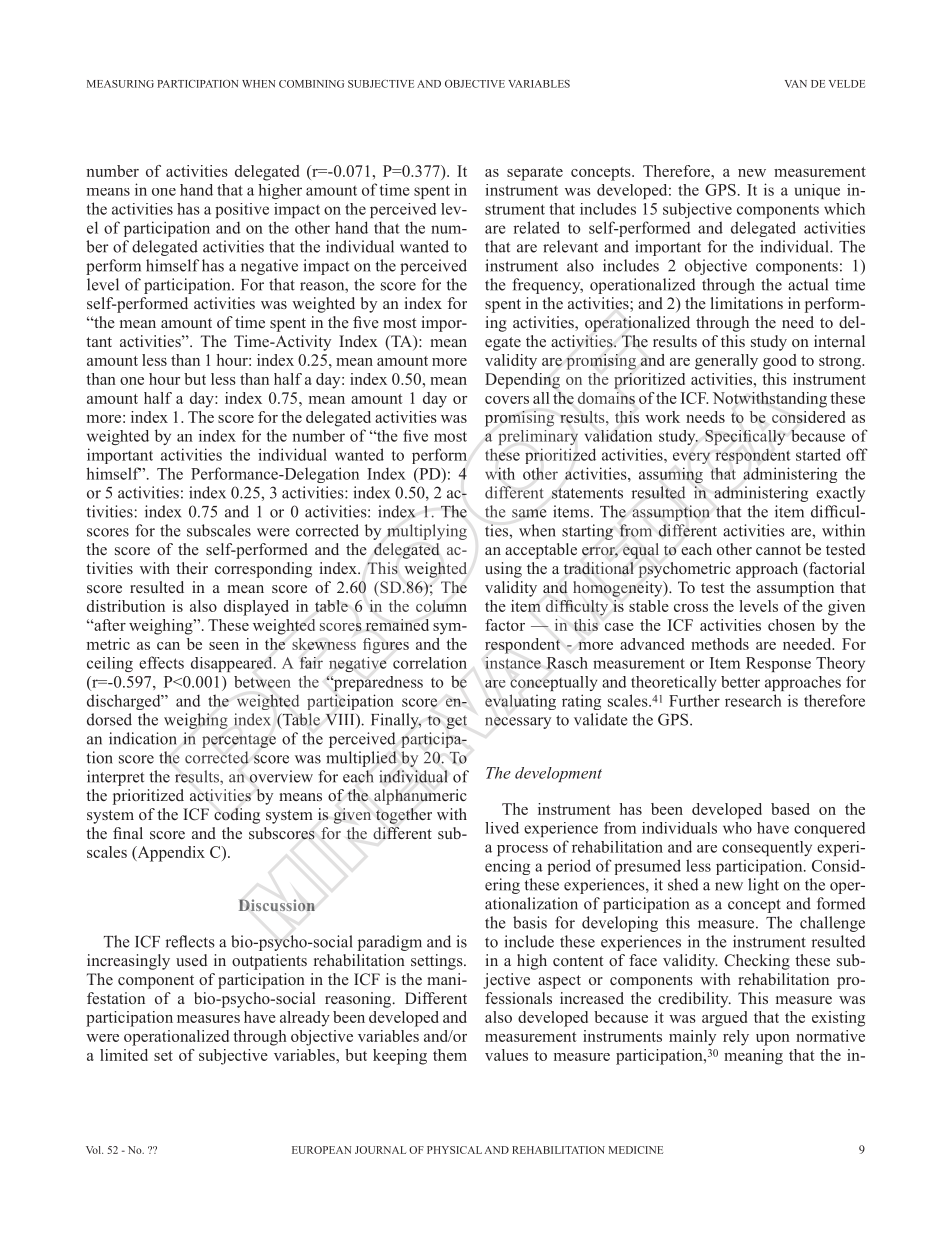 The height and width of the screenshot is (1240, 952). I want to click on Physical, so click(454, 1150).
